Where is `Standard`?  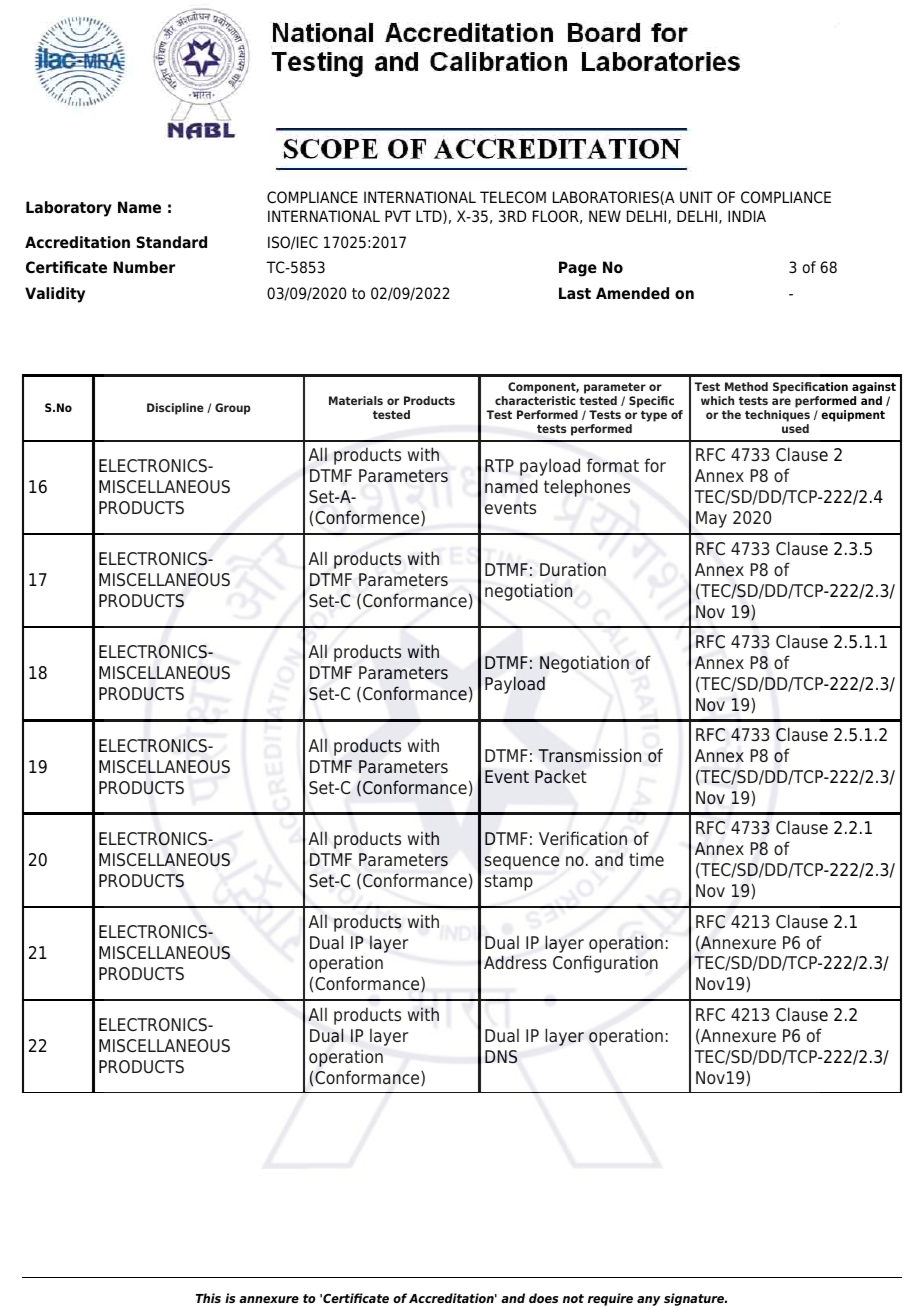
Standard is located at coordinates (172, 242).
